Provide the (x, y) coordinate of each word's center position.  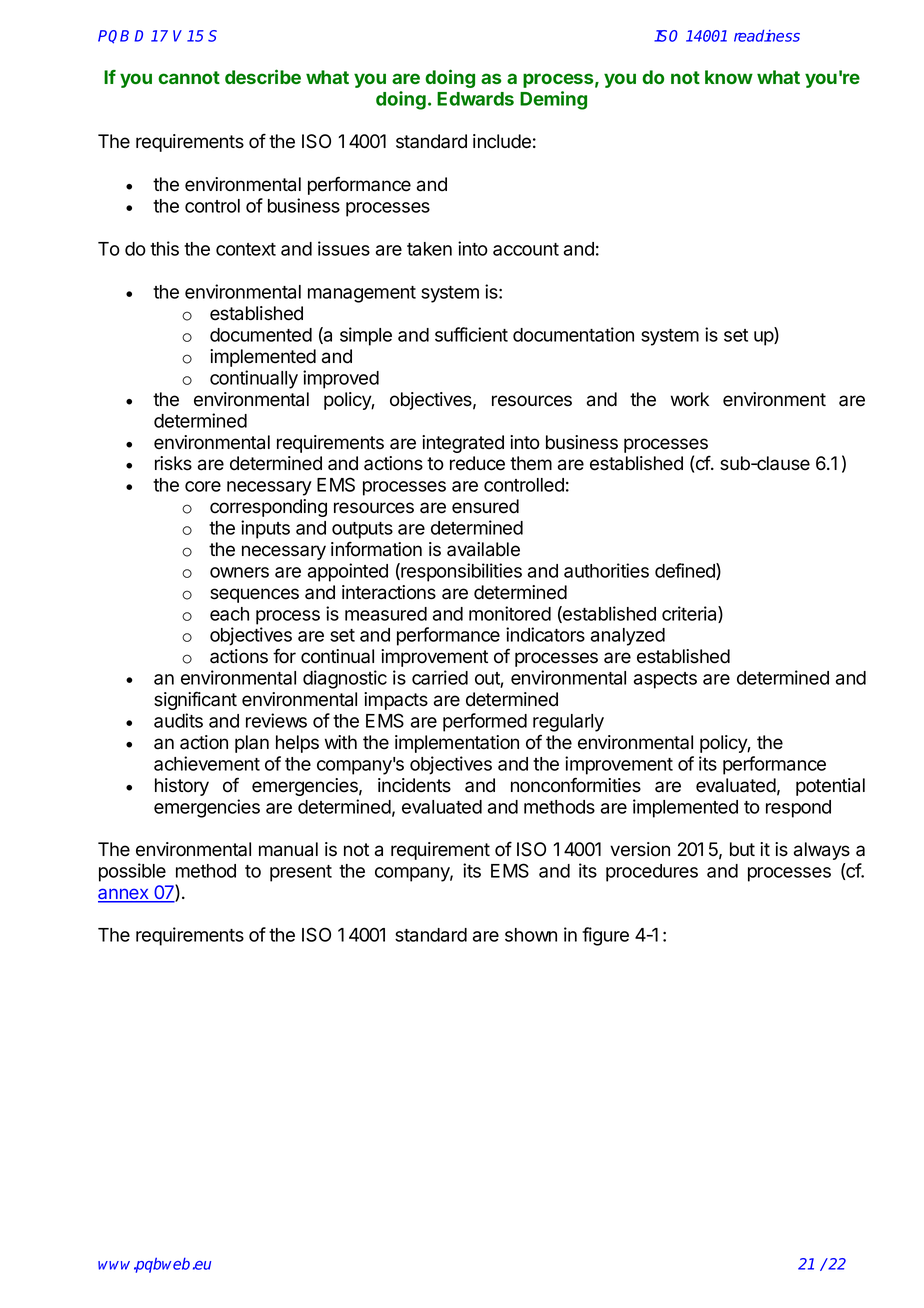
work (690, 399)
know (729, 77)
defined (686, 571)
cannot (189, 77)
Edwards (475, 99)
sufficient (471, 334)
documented (261, 335)
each (229, 614)
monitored (510, 613)
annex (124, 895)
